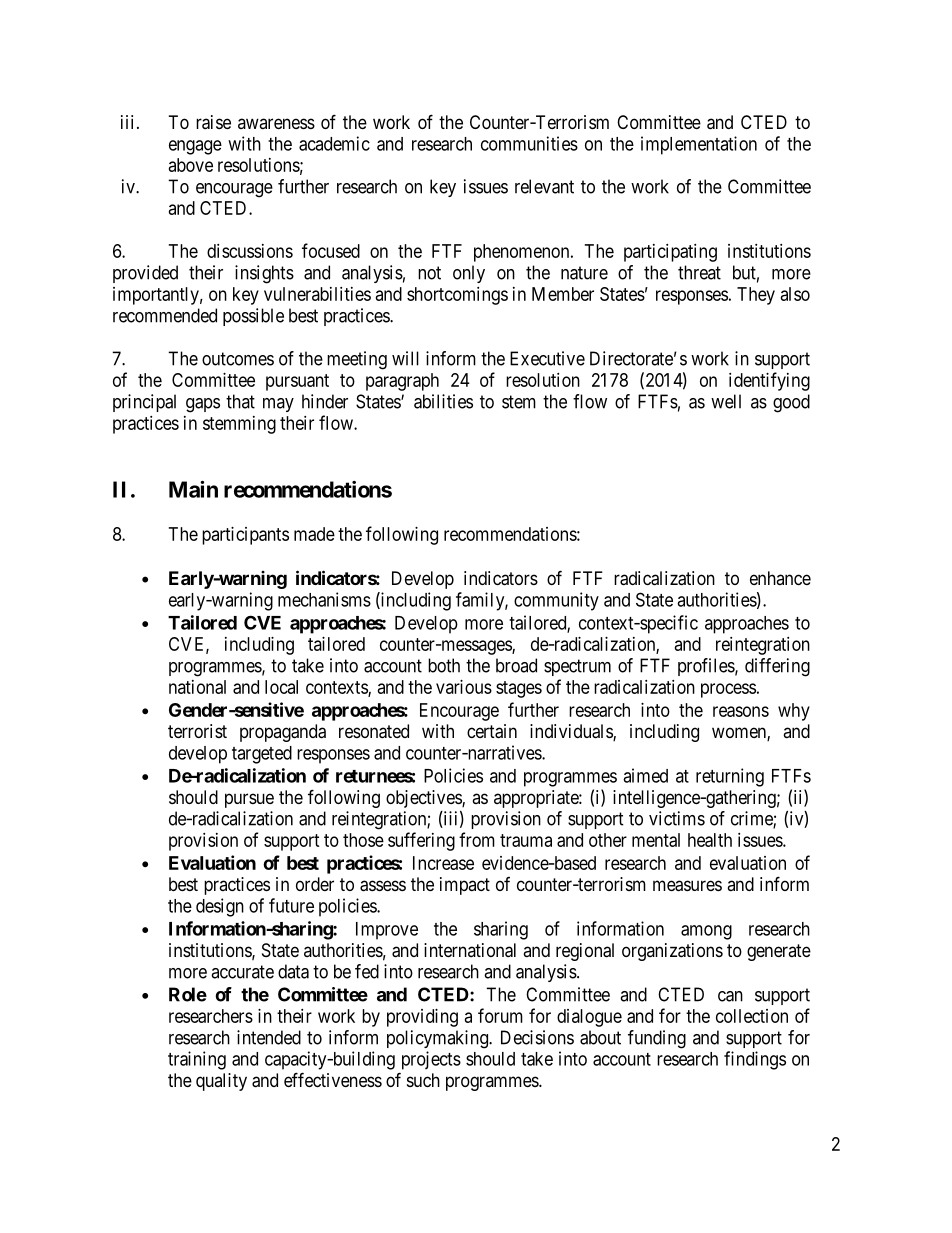  I want to click on returning, so click(730, 777).
